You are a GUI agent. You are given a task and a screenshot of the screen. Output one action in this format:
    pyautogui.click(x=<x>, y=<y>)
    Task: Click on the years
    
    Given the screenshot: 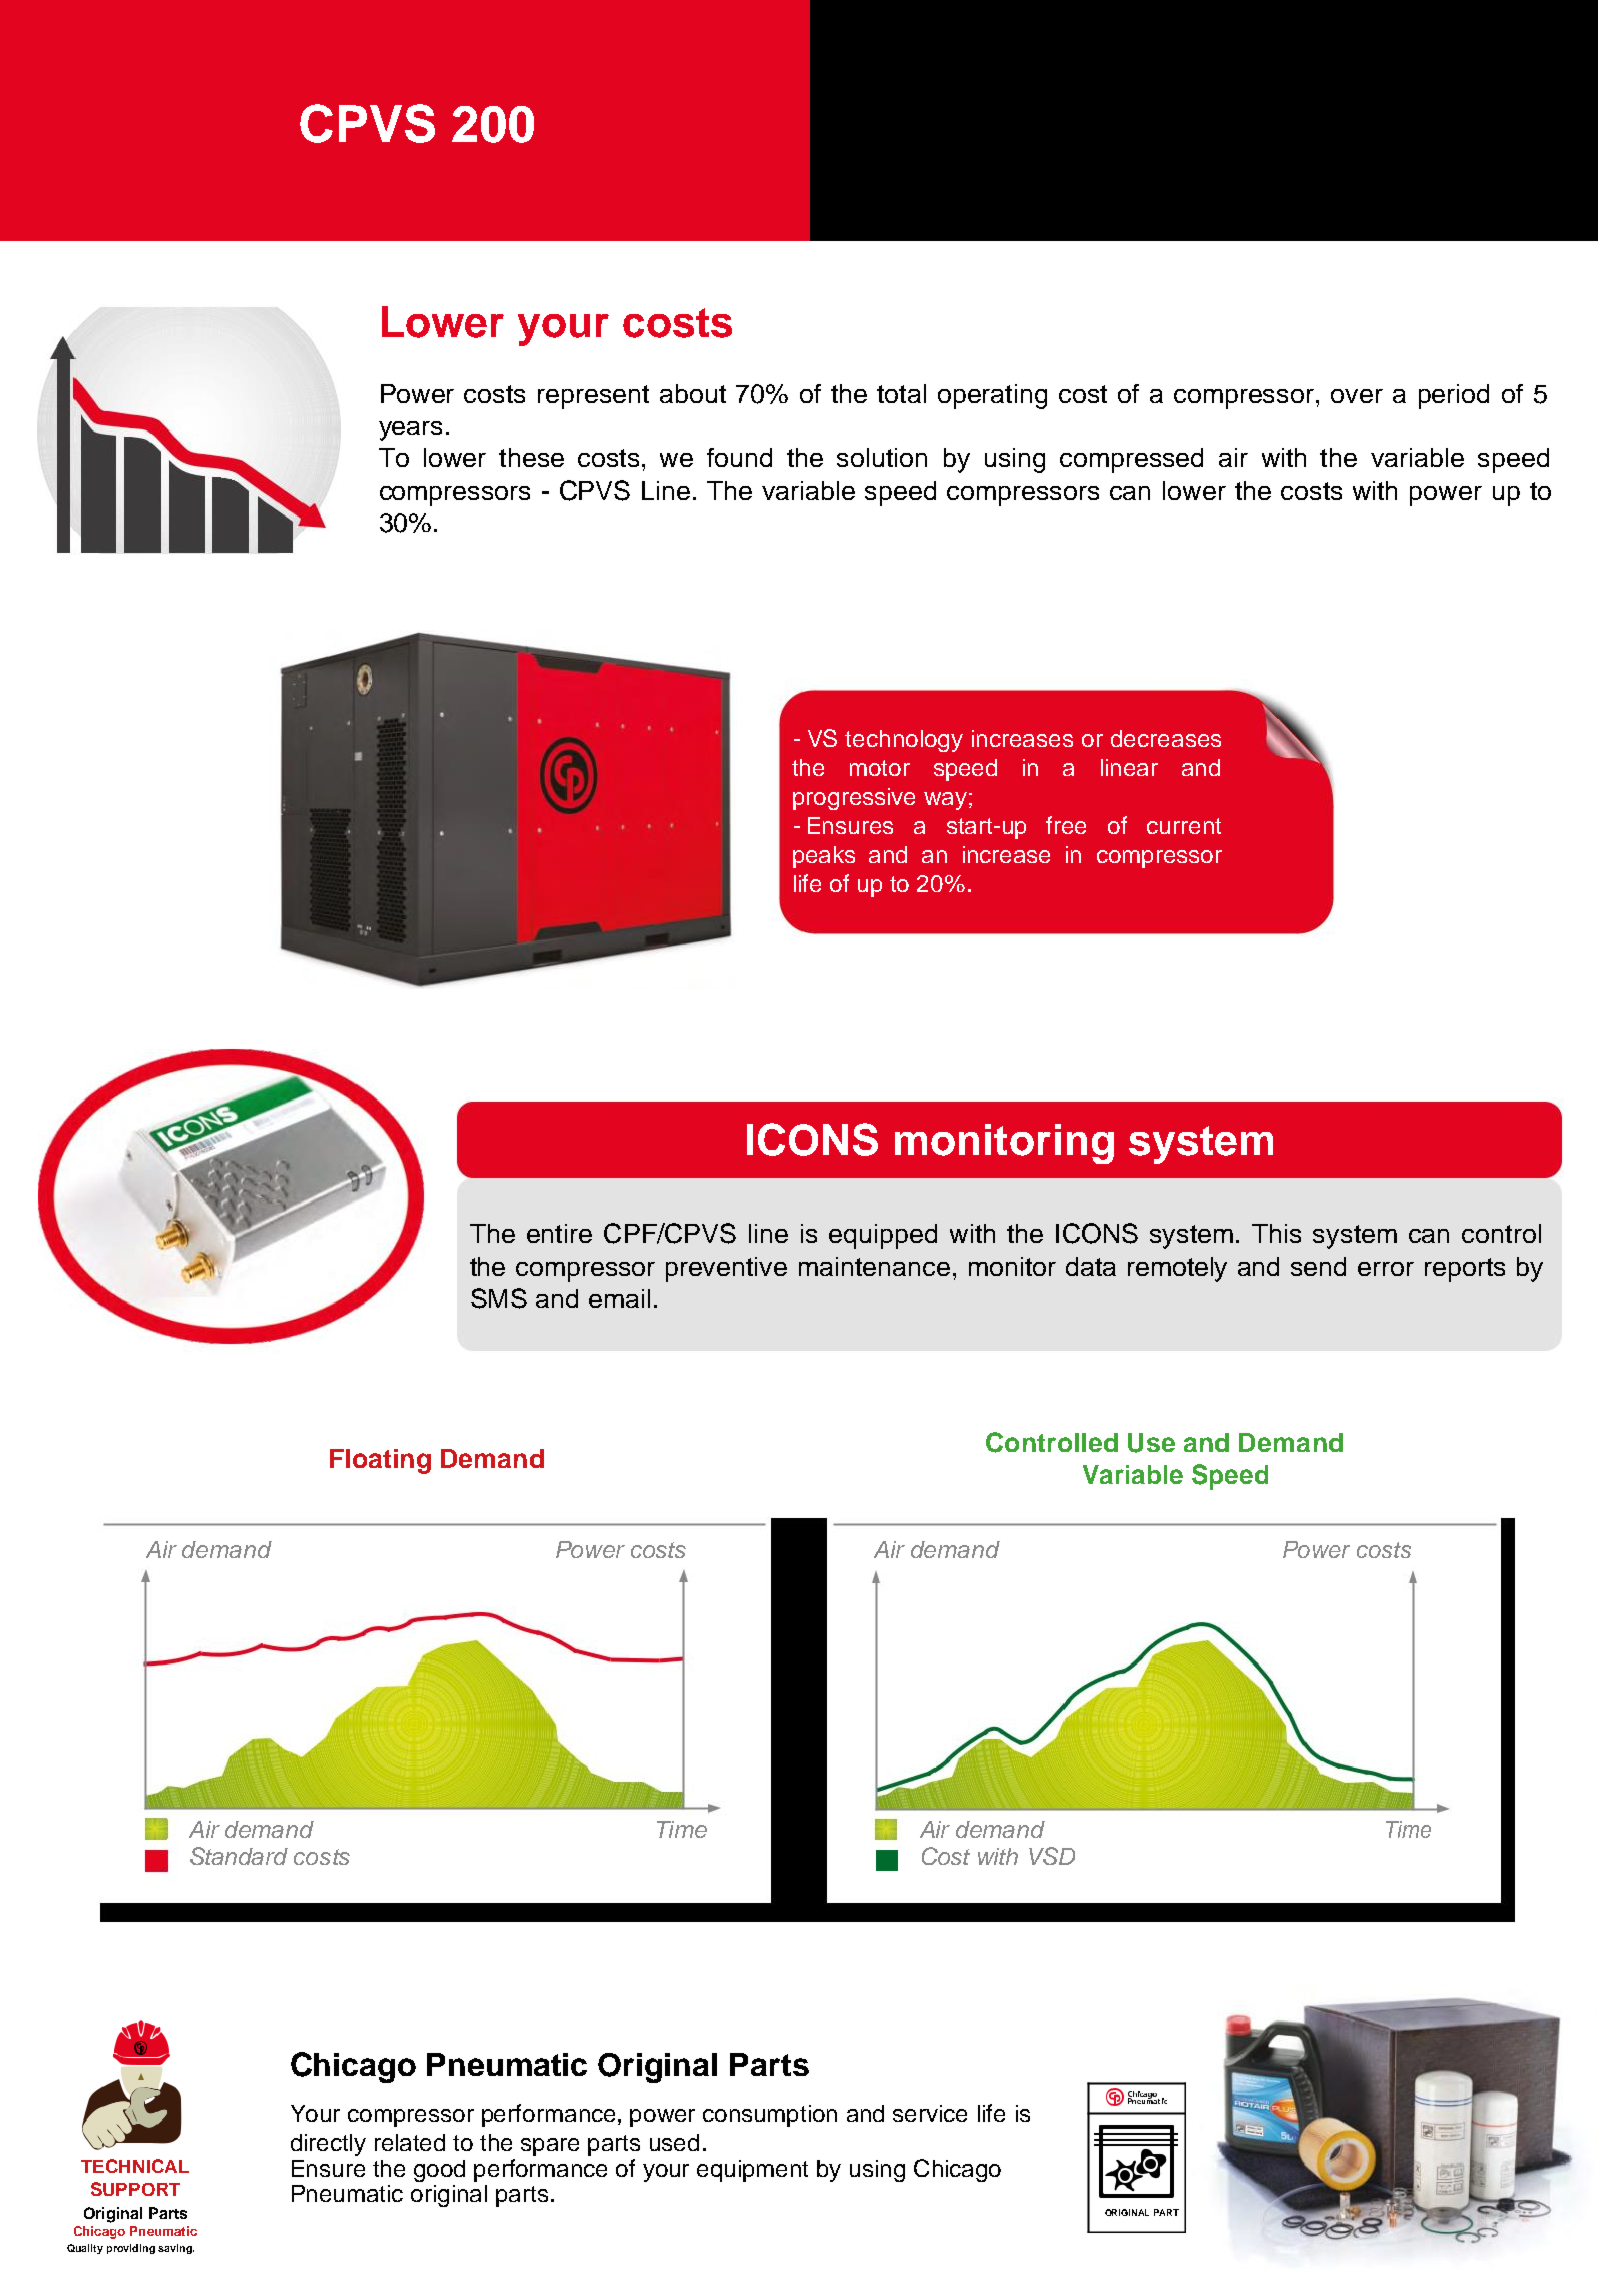 What is the action you would take?
    pyautogui.click(x=410, y=431)
